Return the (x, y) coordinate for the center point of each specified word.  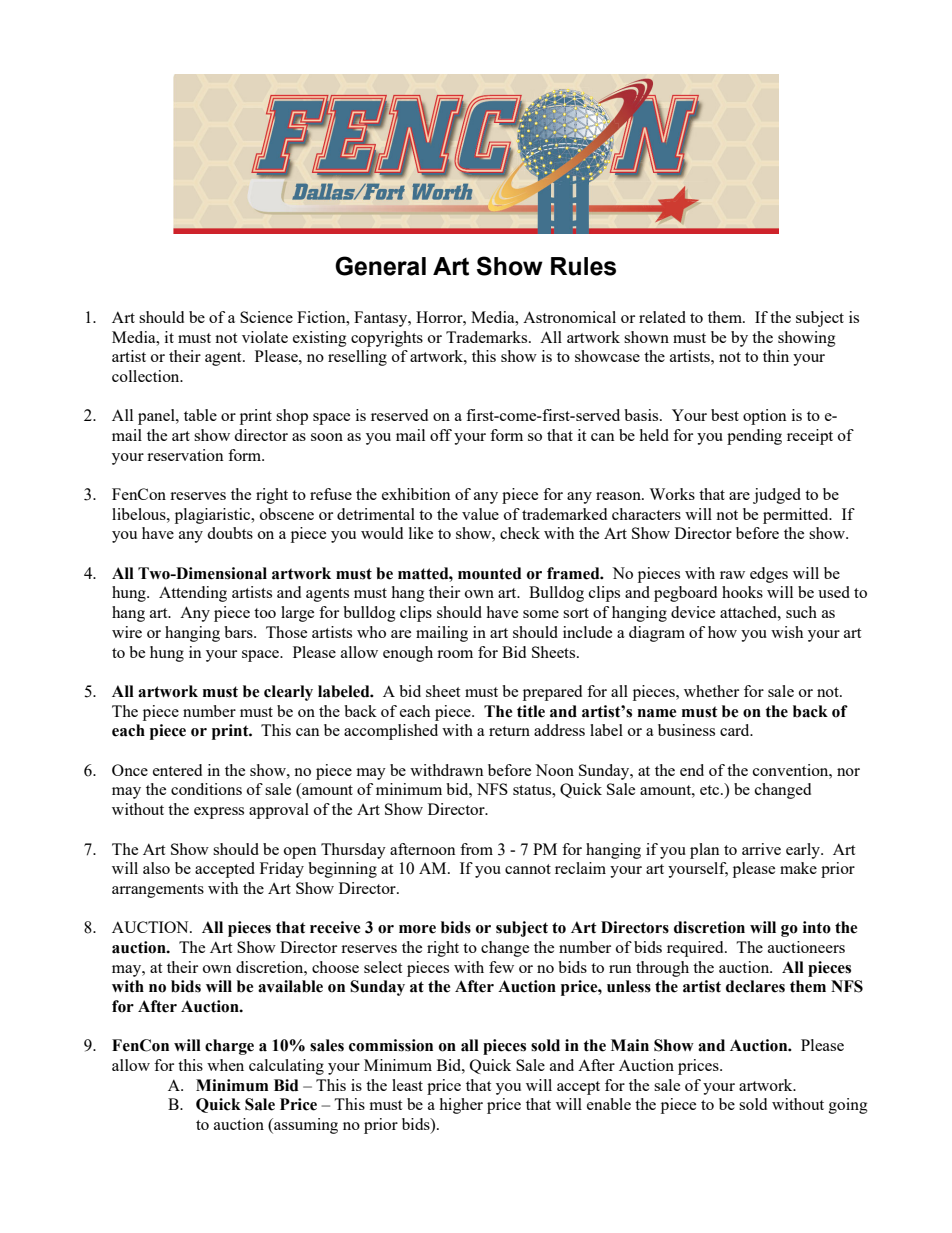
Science (266, 317)
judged (777, 496)
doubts (230, 533)
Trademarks (488, 337)
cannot (528, 869)
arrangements (158, 891)
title (531, 711)
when (225, 1065)
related (662, 317)
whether (711, 691)
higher (461, 1106)
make (798, 868)
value (480, 514)
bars (239, 632)
